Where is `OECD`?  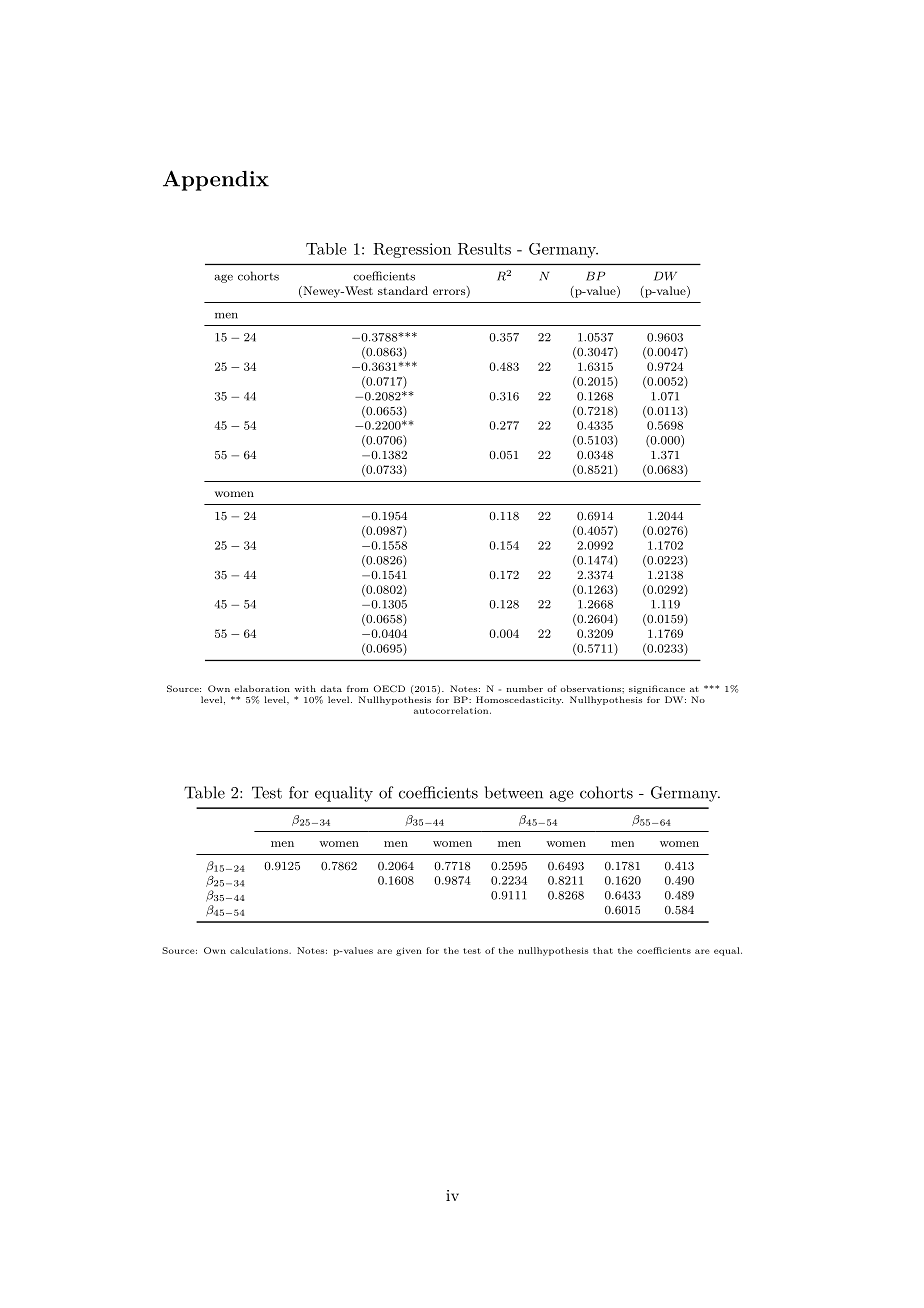
OECD is located at coordinates (389, 688).
